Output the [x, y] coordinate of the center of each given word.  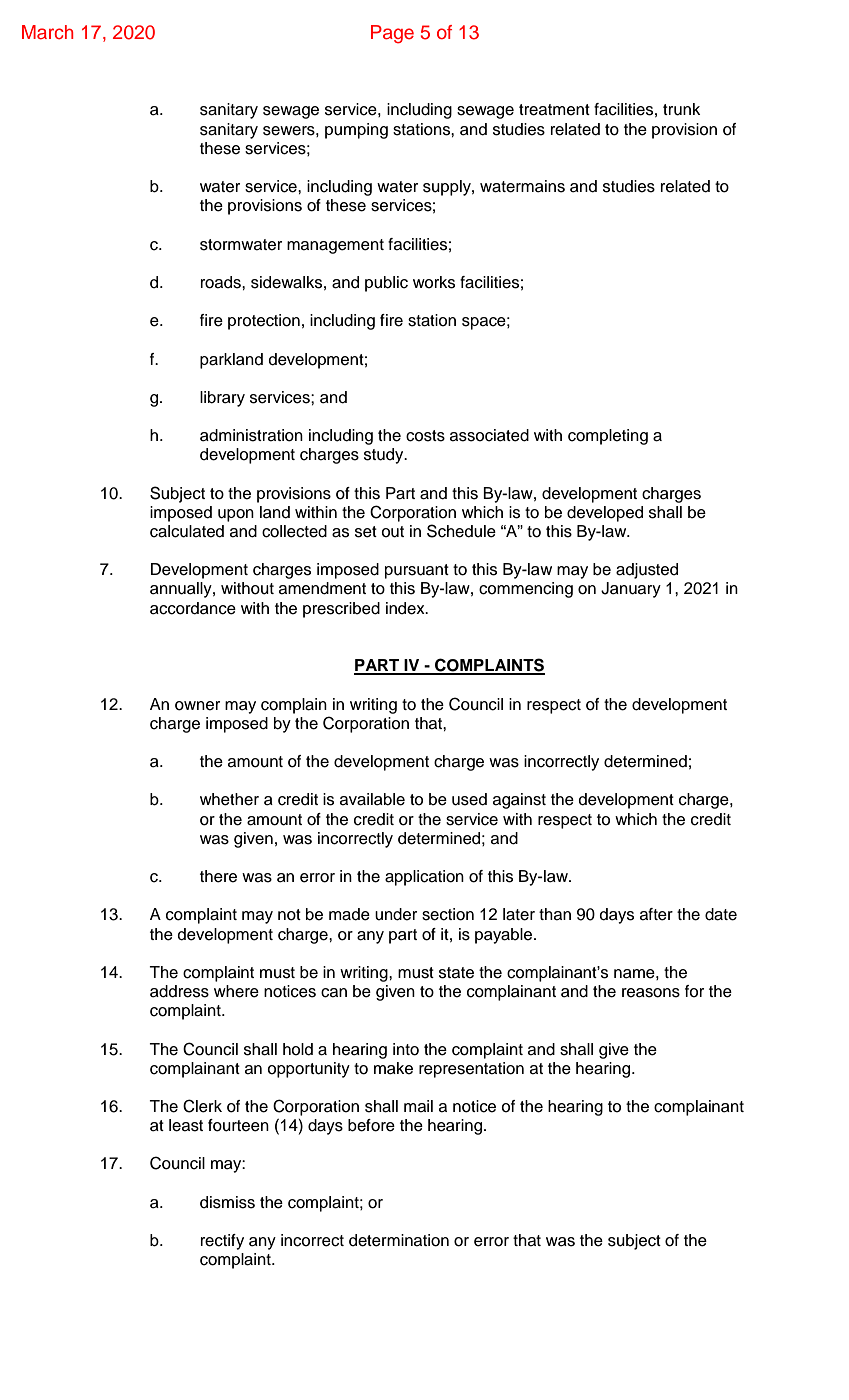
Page [392, 34]
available [372, 799]
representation [471, 1070]
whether [229, 799]
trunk [681, 109]
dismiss [227, 1202]
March [48, 32]
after [656, 914]
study [385, 456]
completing [608, 437]
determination [399, 1240]
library [222, 399]
